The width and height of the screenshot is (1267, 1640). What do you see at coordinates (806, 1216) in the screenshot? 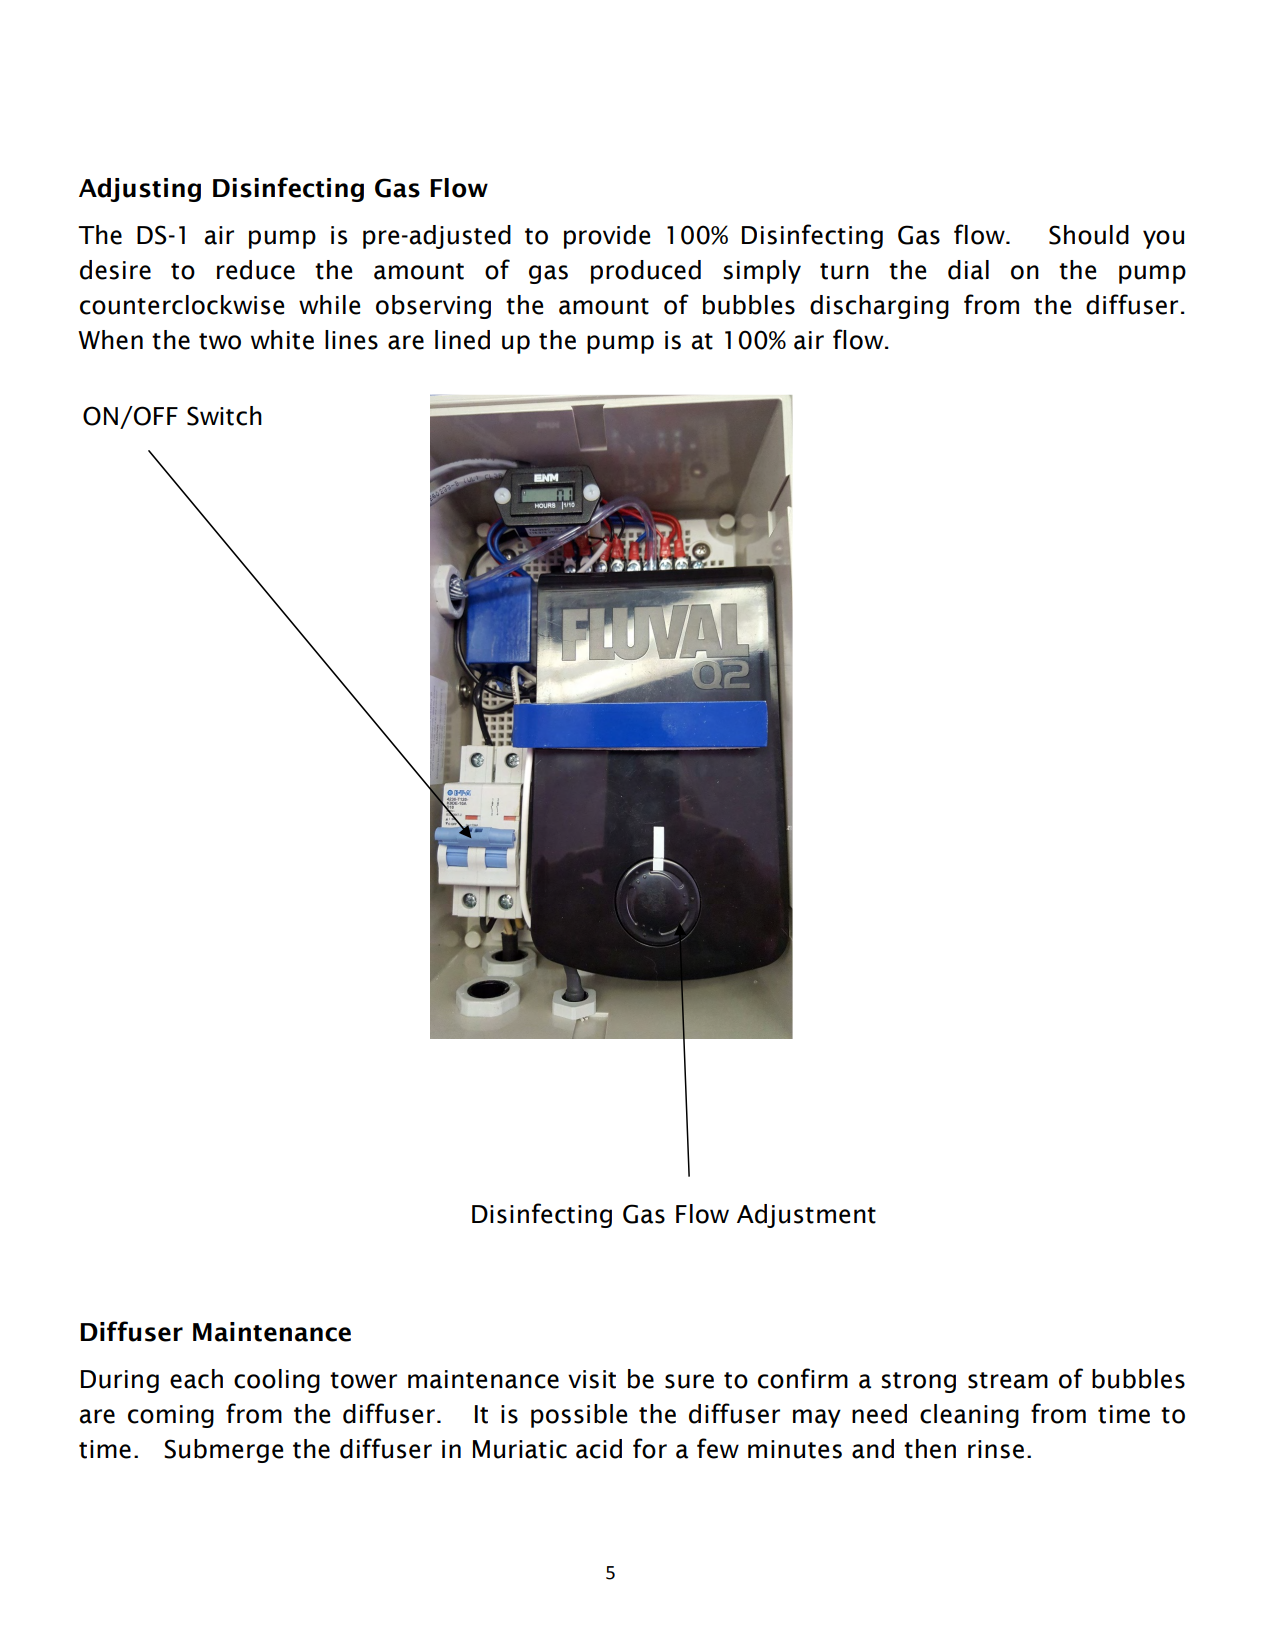
I see `Adjustment` at bounding box center [806, 1216].
